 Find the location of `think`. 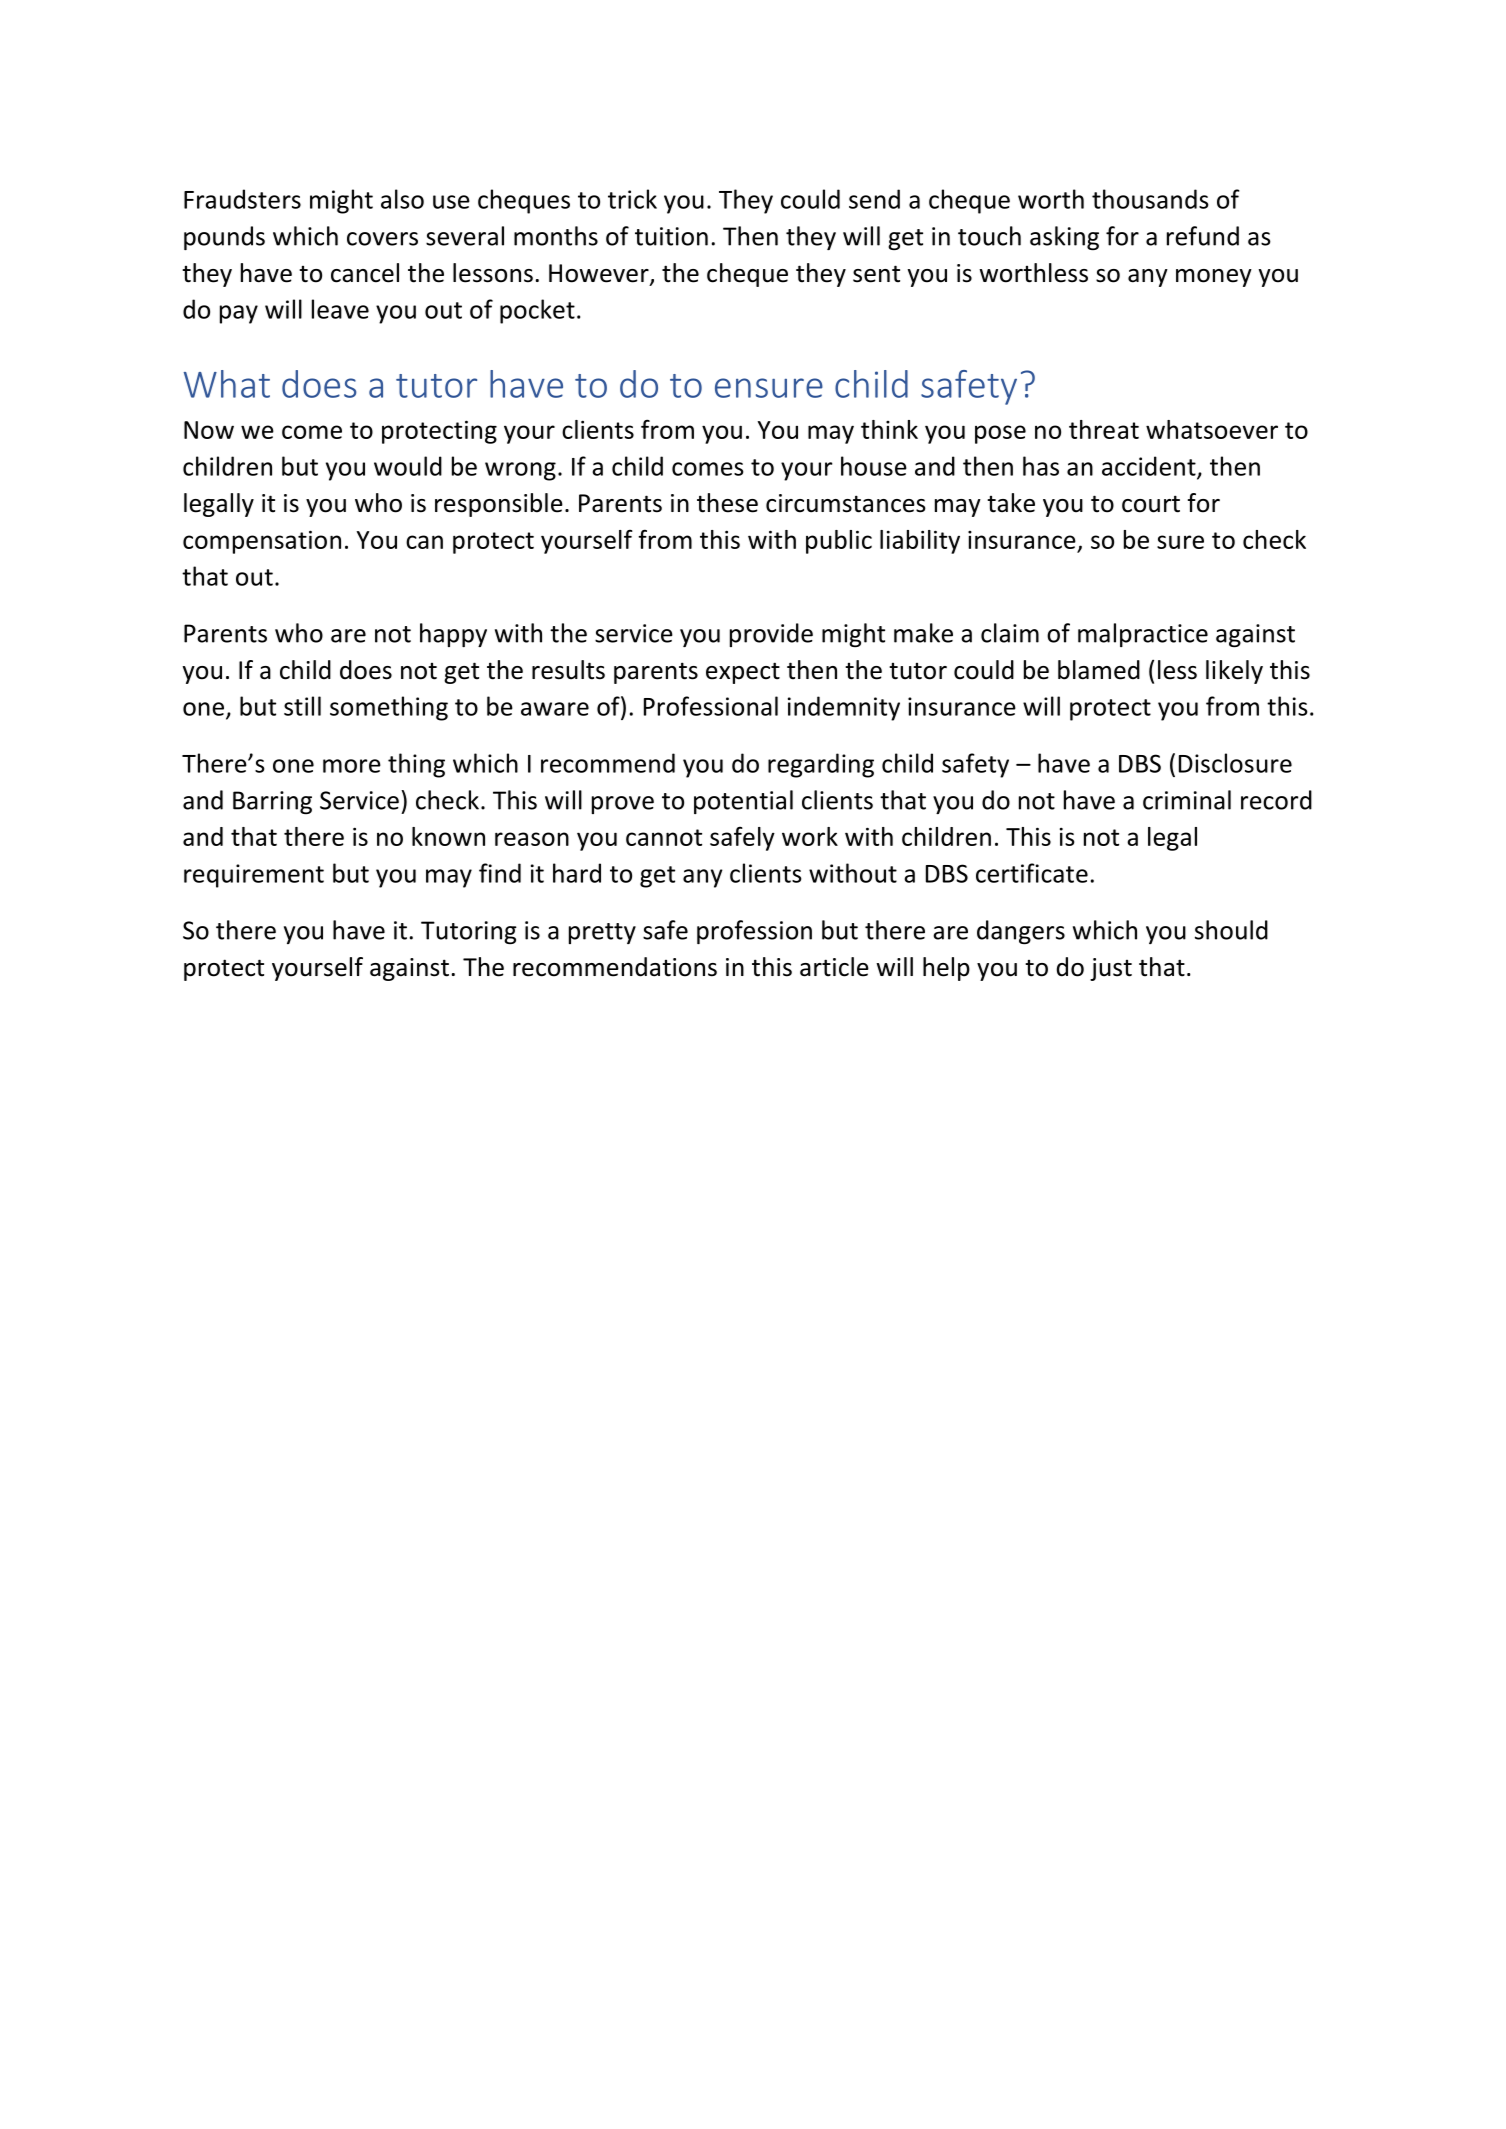

think is located at coordinates (889, 429).
